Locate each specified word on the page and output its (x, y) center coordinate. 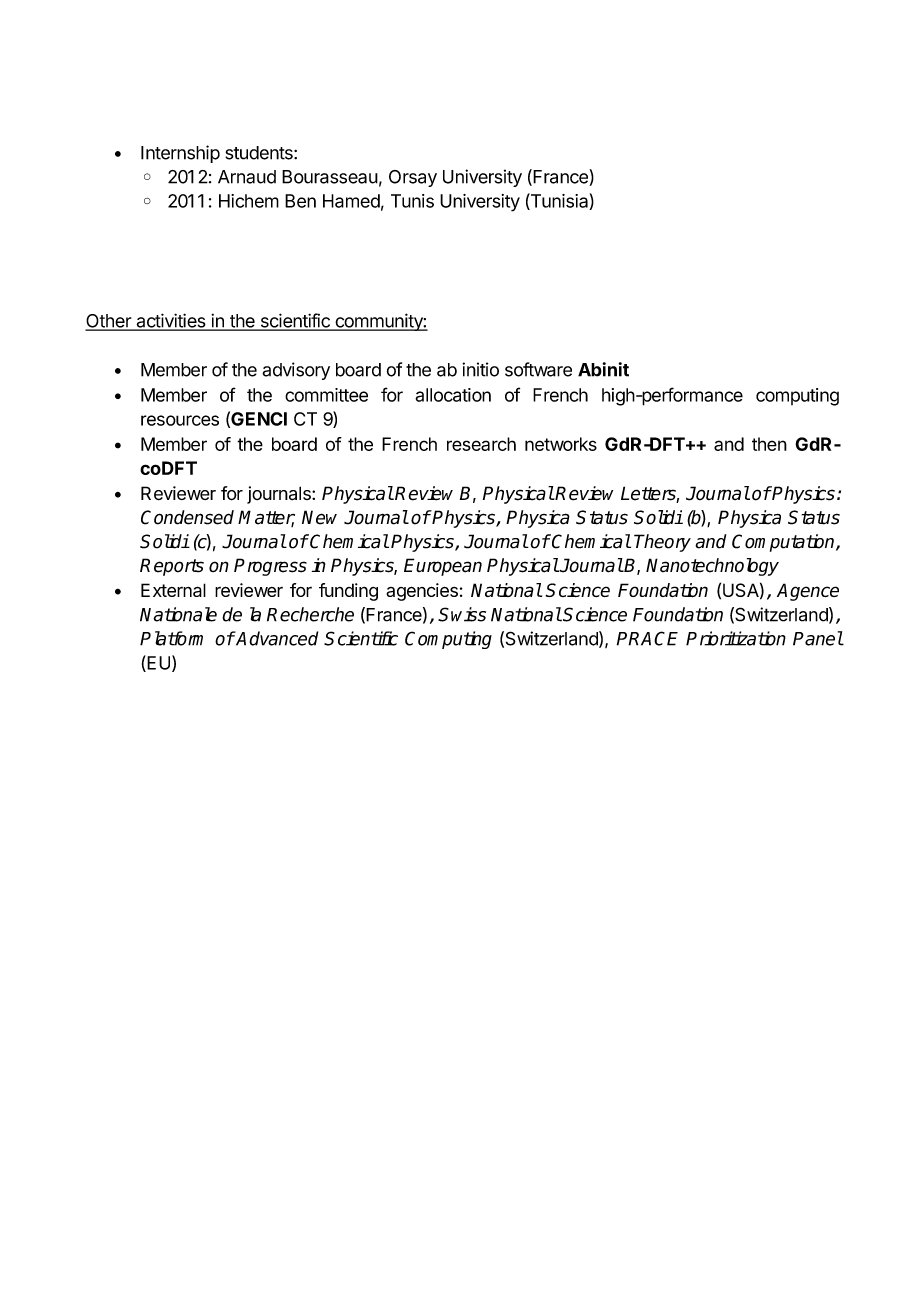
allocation (453, 395)
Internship (180, 154)
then (769, 444)
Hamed (351, 201)
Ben (300, 201)
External (173, 590)
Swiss (462, 614)
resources (180, 420)
